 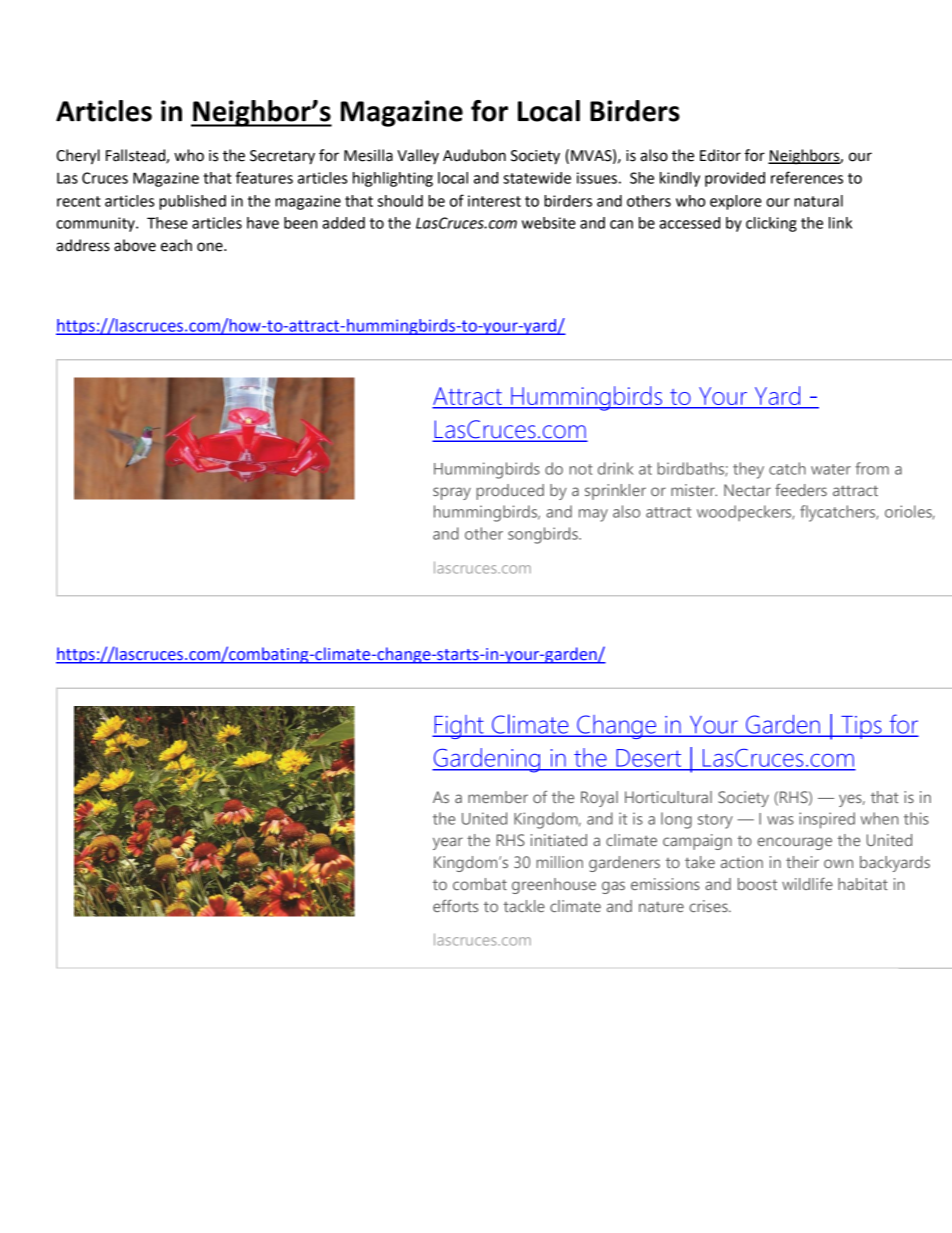 What do you see at coordinates (510, 492) in the screenshot?
I see `produced` at bounding box center [510, 492].
